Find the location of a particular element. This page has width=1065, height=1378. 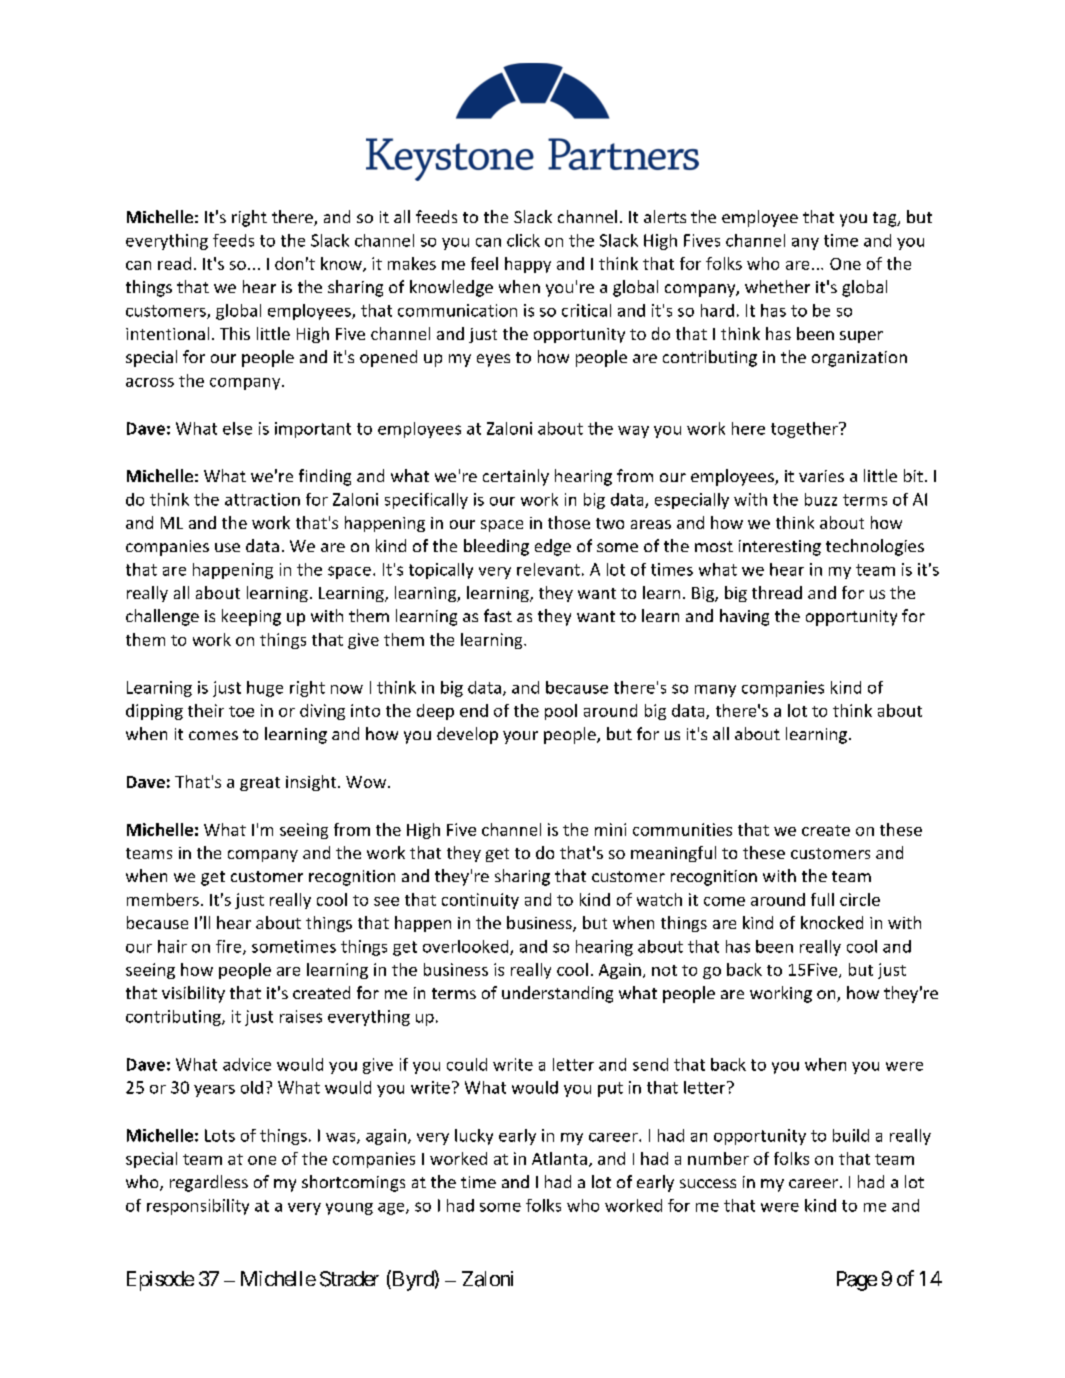

responsibility is located at coordinates (198, 1207).
